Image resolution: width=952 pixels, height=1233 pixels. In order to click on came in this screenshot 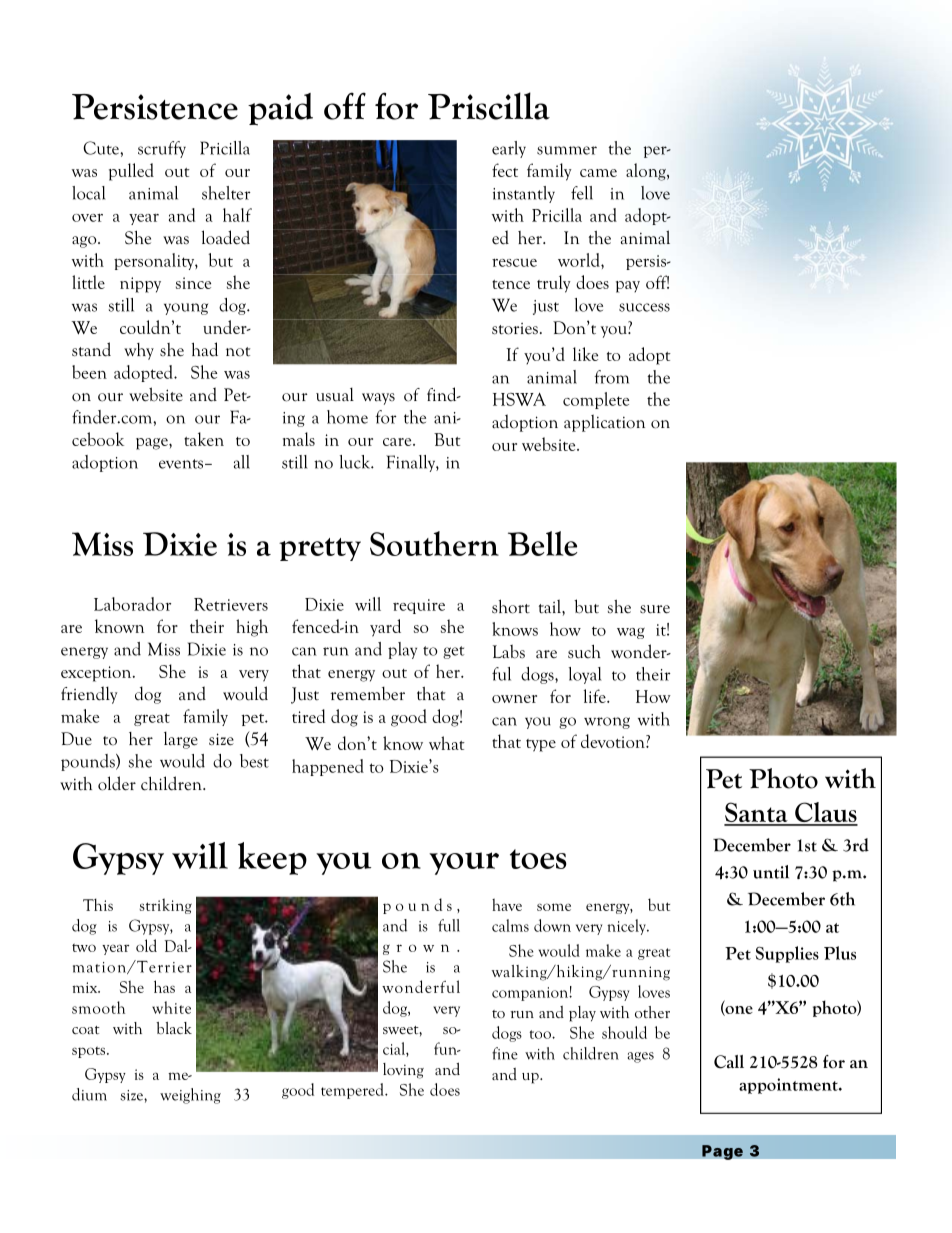, I will do `click(598, 173)`.
